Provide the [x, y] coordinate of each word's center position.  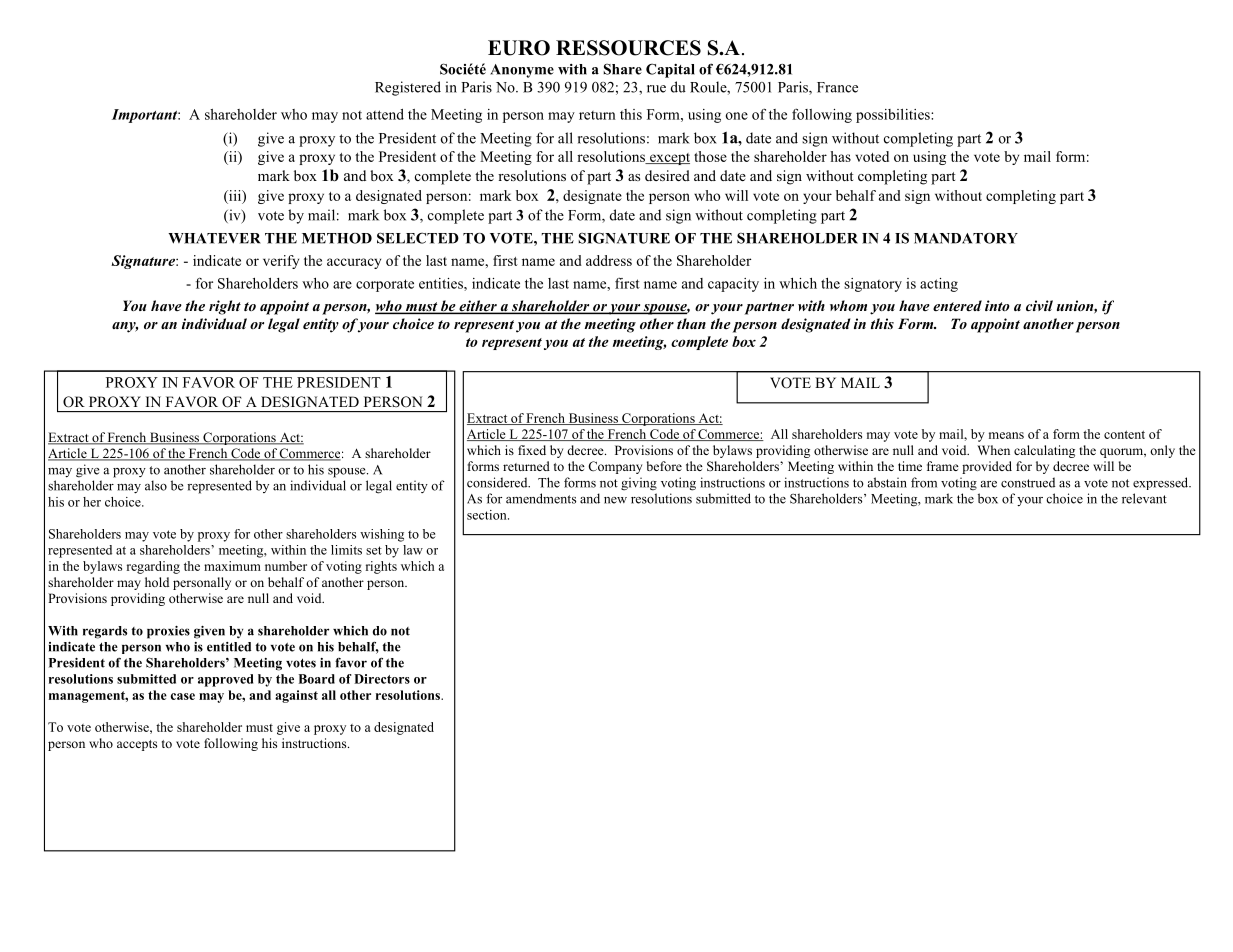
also [156, 485]
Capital [670, 70]
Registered [408, 88]
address [609, 260]
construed [1028, 482]
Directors [382, 679]
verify [281, 262]
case [183, 696]
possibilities [894, 116]
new [615, 500]
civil [1039, 305]
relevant [1144, 498]
